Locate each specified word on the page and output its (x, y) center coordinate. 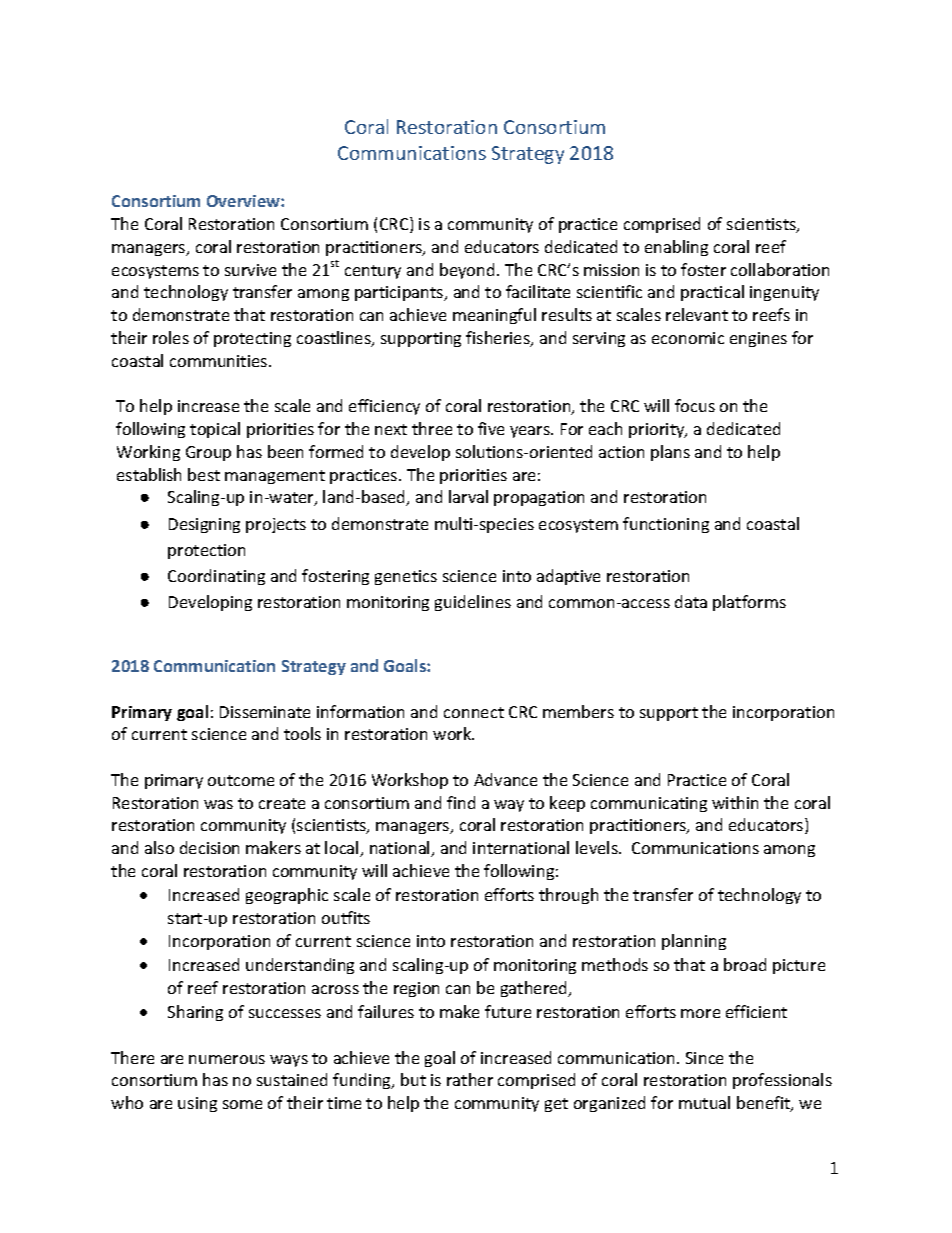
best (204, 474)
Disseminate (265, 712)
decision (209, 847)
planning (694, 942)
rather (470, 1079)
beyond (467, 271)
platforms (749, 603)
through (568, 896)
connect (474, 712)
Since (704, 1058)
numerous (227, 1059)
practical (712, 293)
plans (670, 453)
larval (468, 496)
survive (250, 270)
